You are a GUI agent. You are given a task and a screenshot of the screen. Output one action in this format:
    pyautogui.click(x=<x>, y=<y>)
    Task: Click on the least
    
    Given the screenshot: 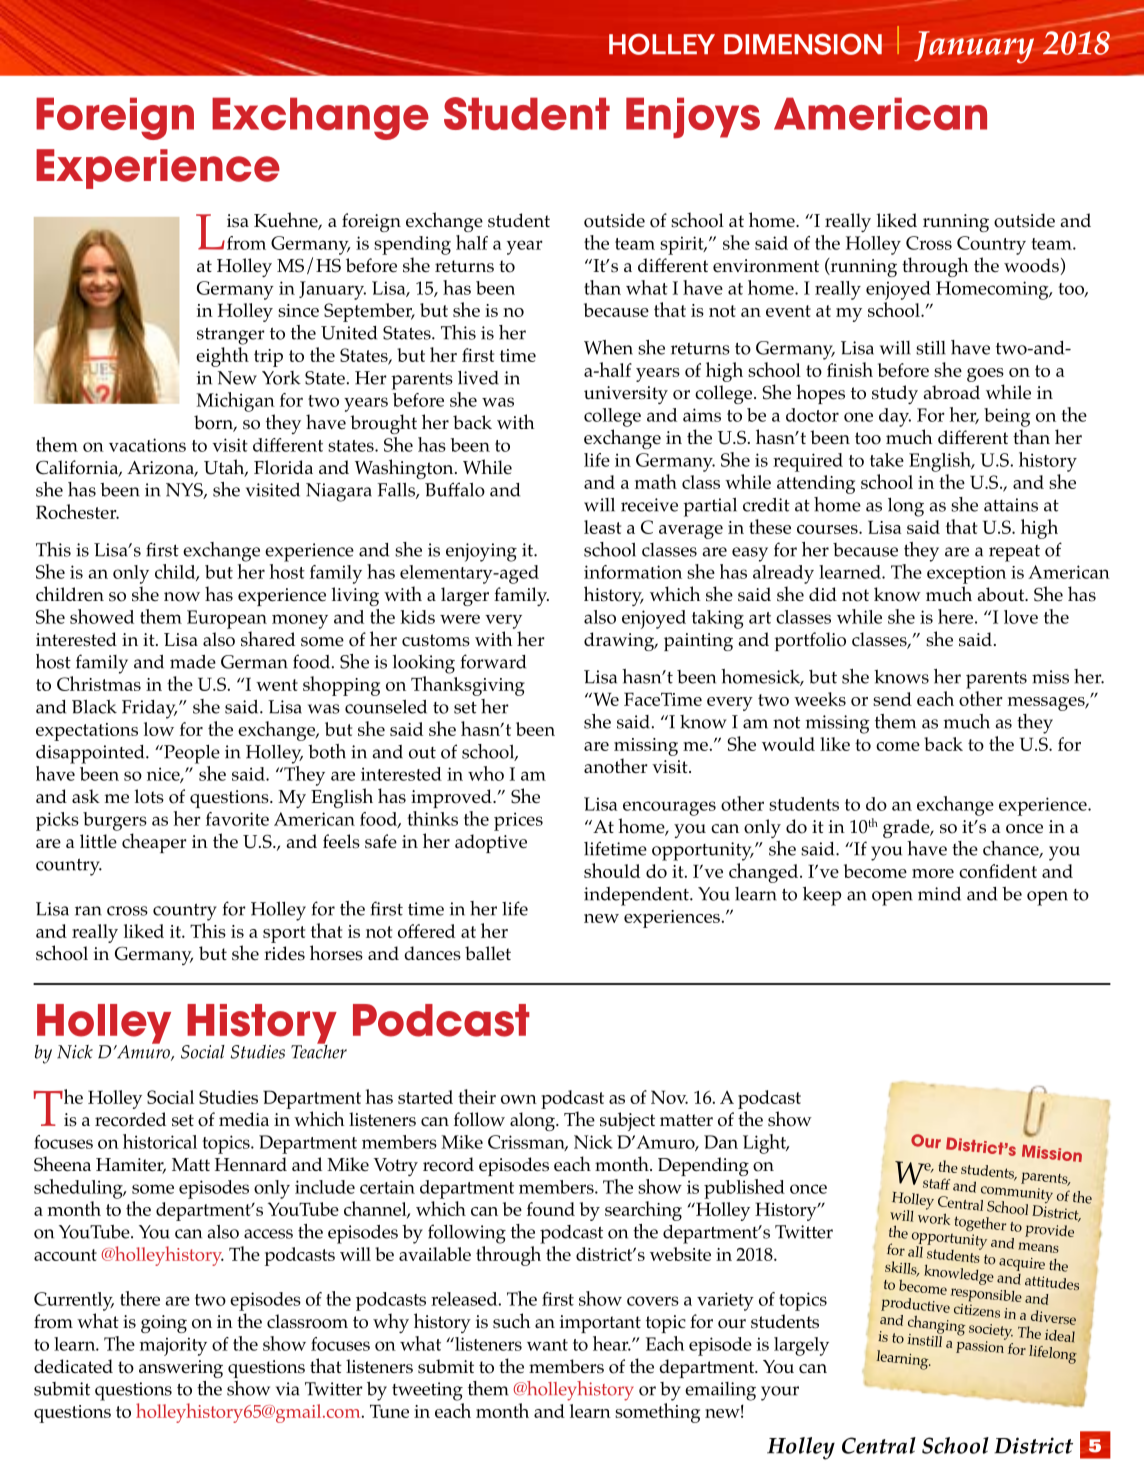 What is the action you would take?
    pyautogui.click(x=602, y=527)
